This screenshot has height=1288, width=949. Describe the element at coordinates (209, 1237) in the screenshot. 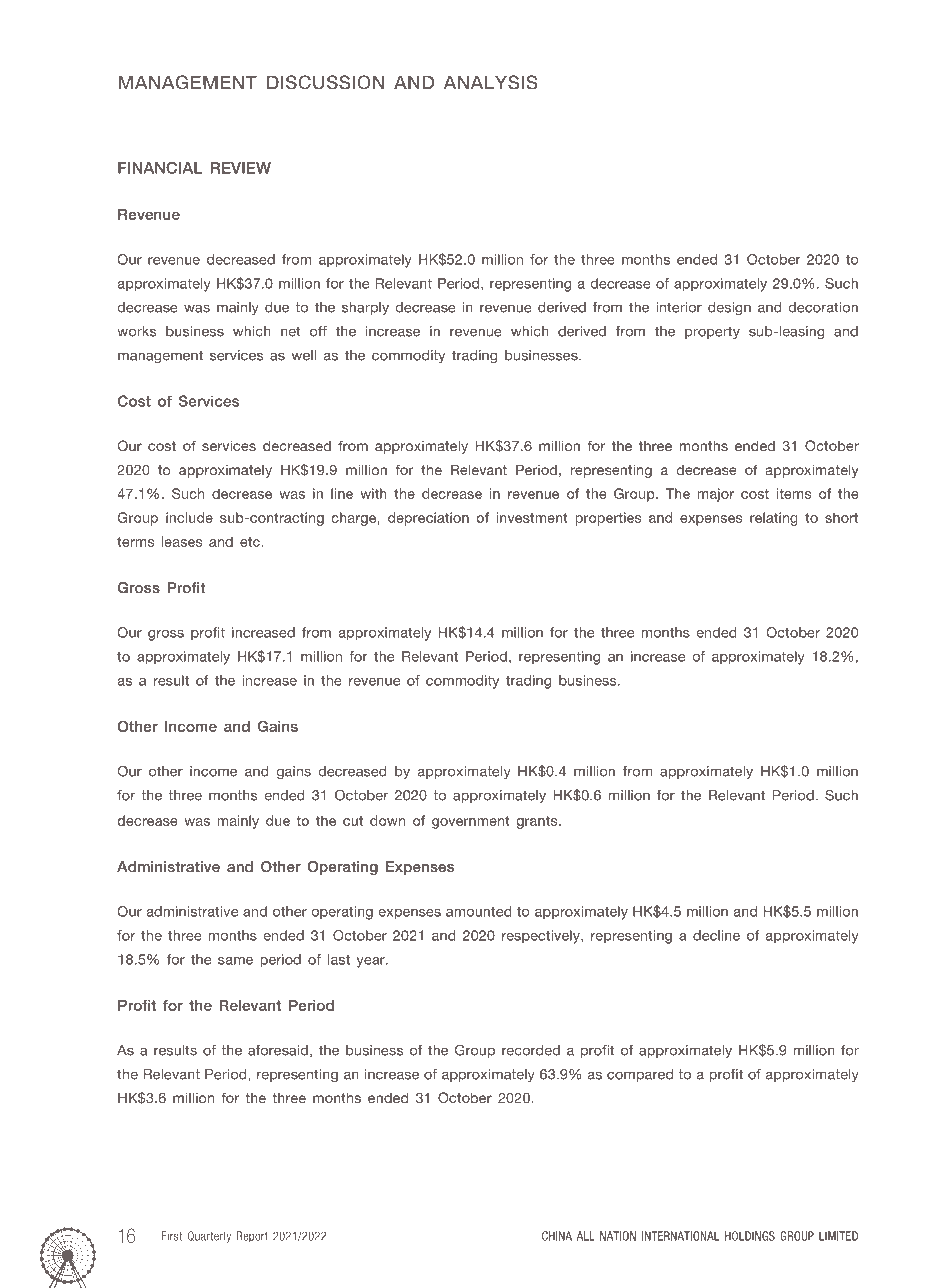

I see `Quarterly` at that location.
